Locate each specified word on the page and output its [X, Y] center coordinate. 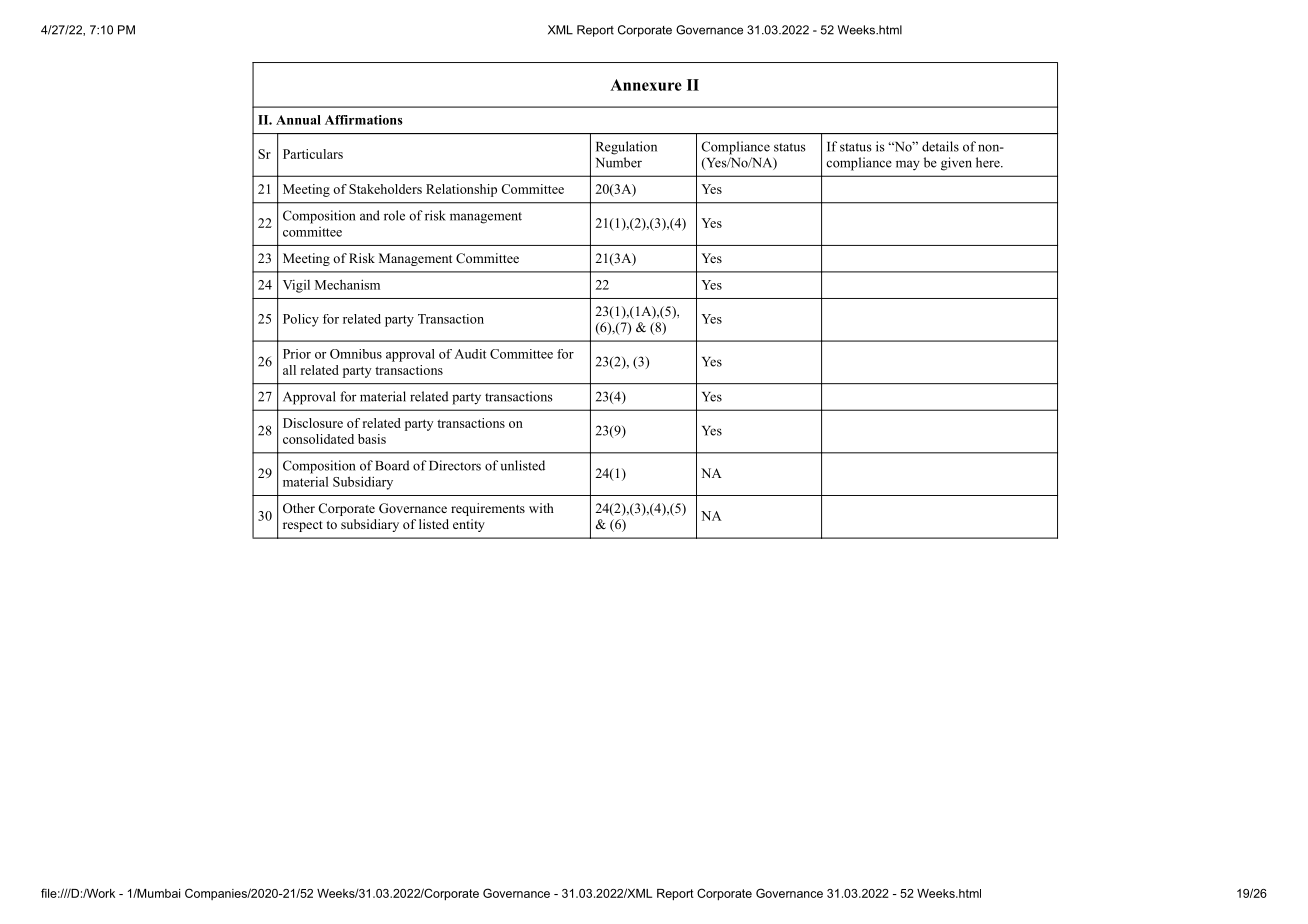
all [289, 370]
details [940, 146]
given [956, 164]
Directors [455, 465]
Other [299, 508]
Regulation [626, 148]
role [394, 215]
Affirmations [364, 120]
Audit [470, 354]
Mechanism [347, 284]
